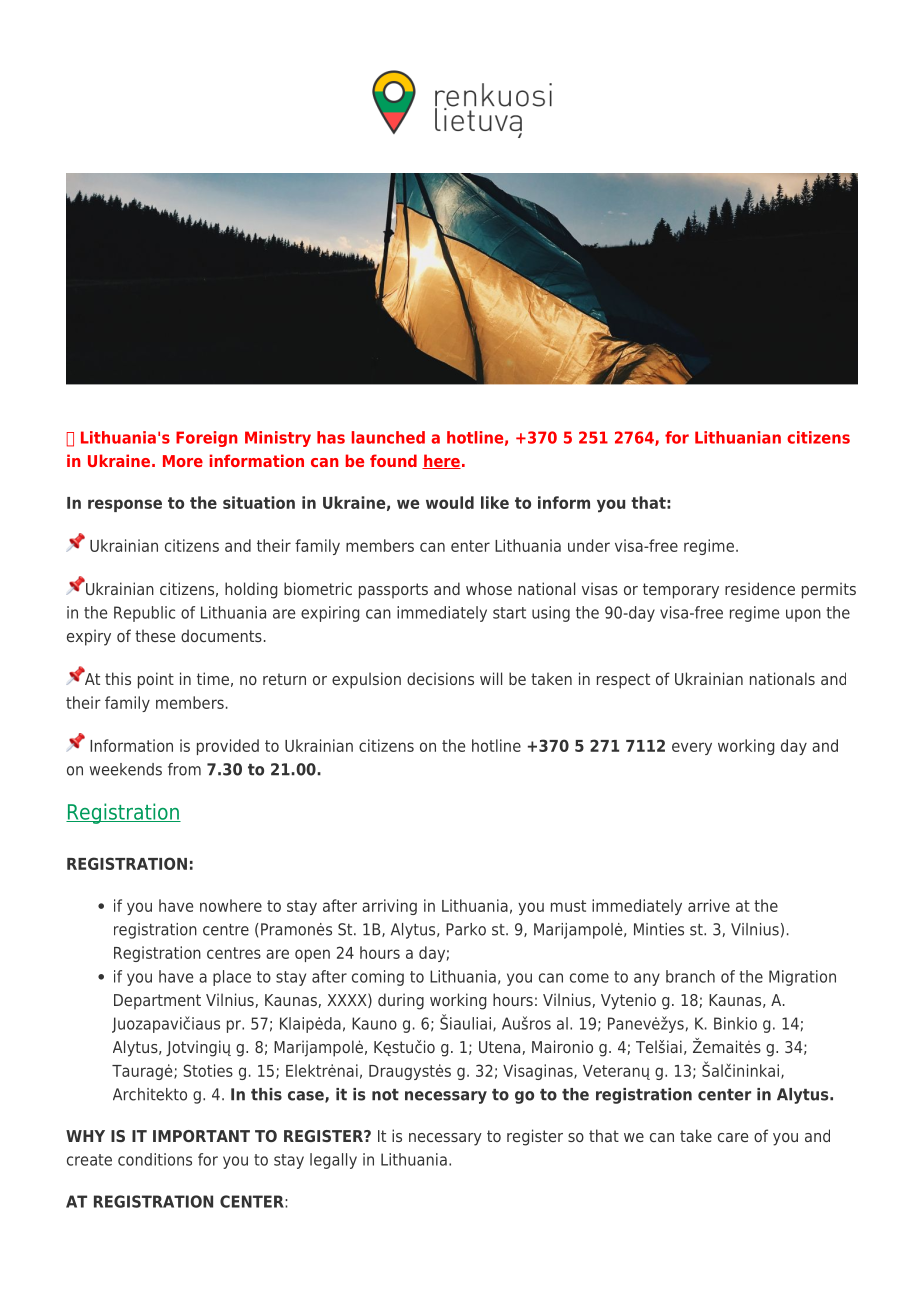 The image size is (924, 1308). What do you see at coordinates (393, 460) in the page?
I see `found` at bounding box center [393, 460].
